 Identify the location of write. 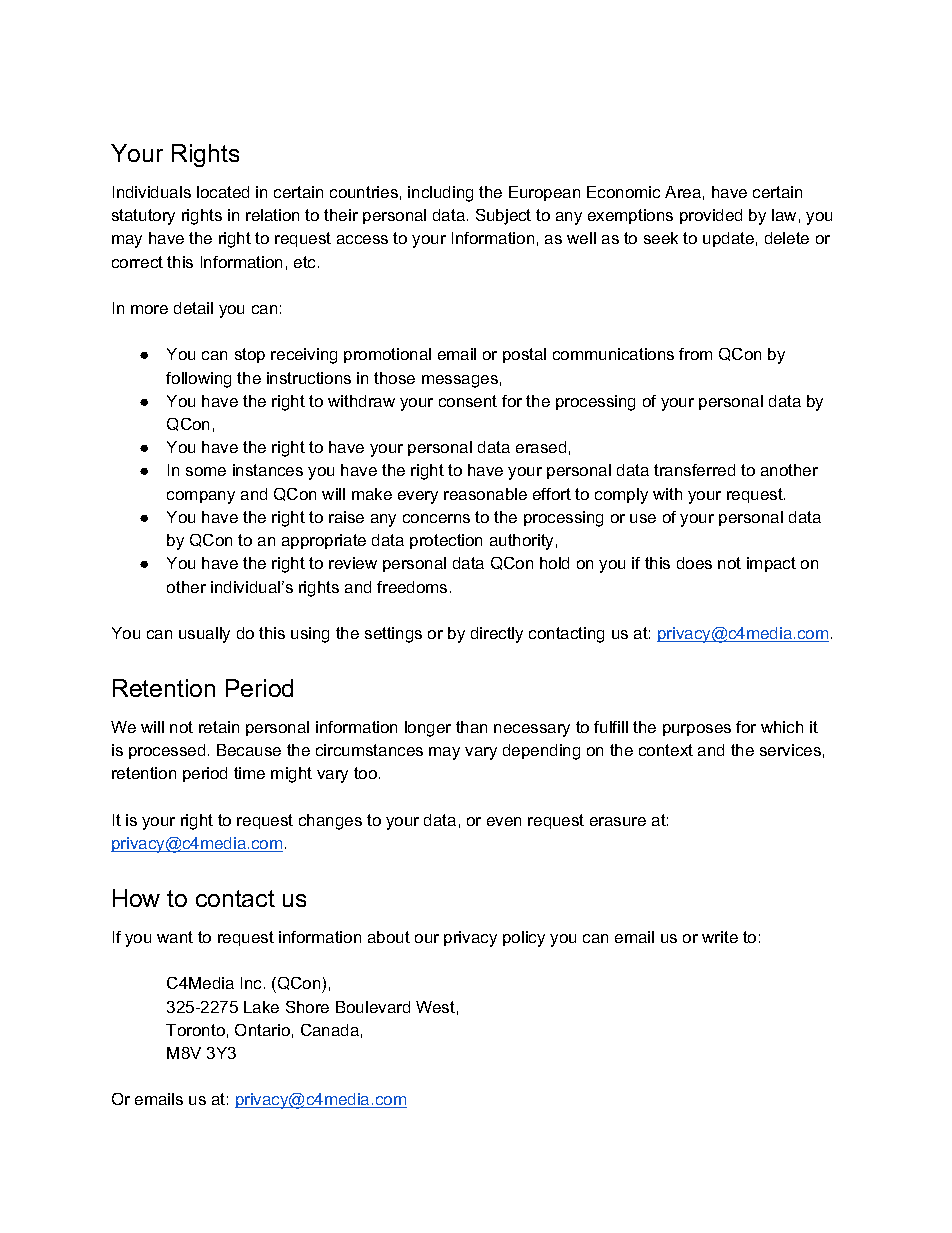
(720, 937).
